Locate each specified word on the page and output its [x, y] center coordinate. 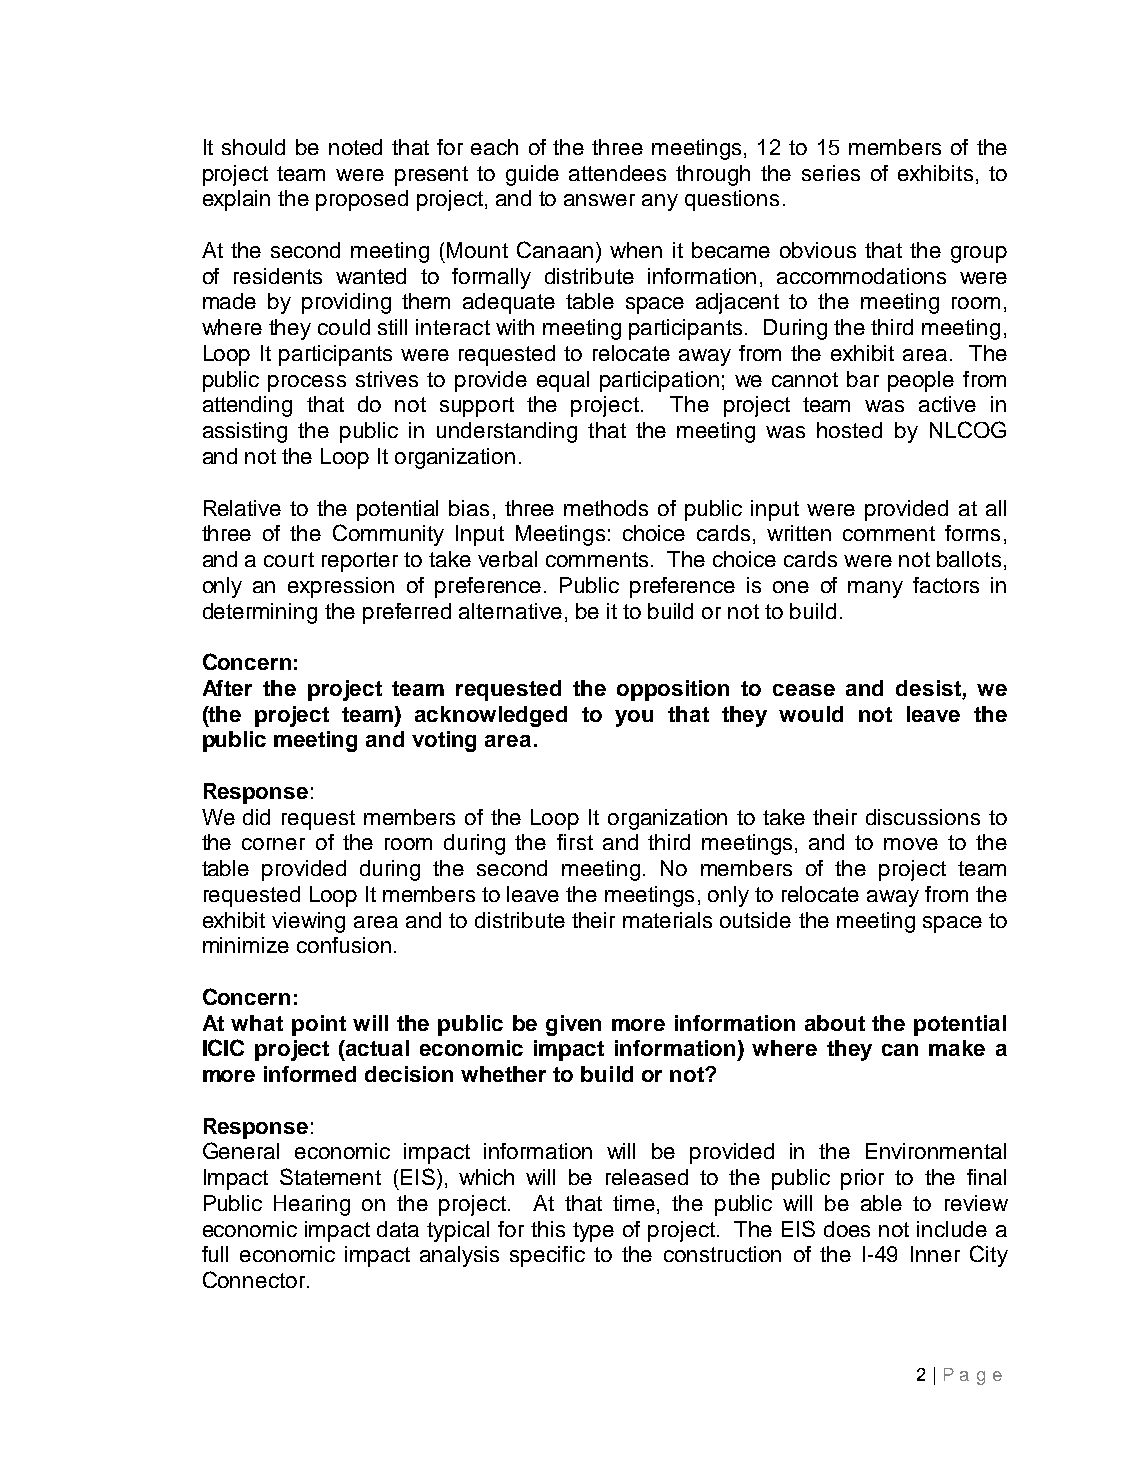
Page [973, 1376]
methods [606, 508]
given [573, 1025]
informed [310, 1074]
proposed [362, 200]
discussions [923, 817]
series [831, 173]
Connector [254, 1279]
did [256, 817]
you [634, 718]
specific [547, 1256]
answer [599, 200]
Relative [242, 508]
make [957, 1048]
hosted [849, 430]
